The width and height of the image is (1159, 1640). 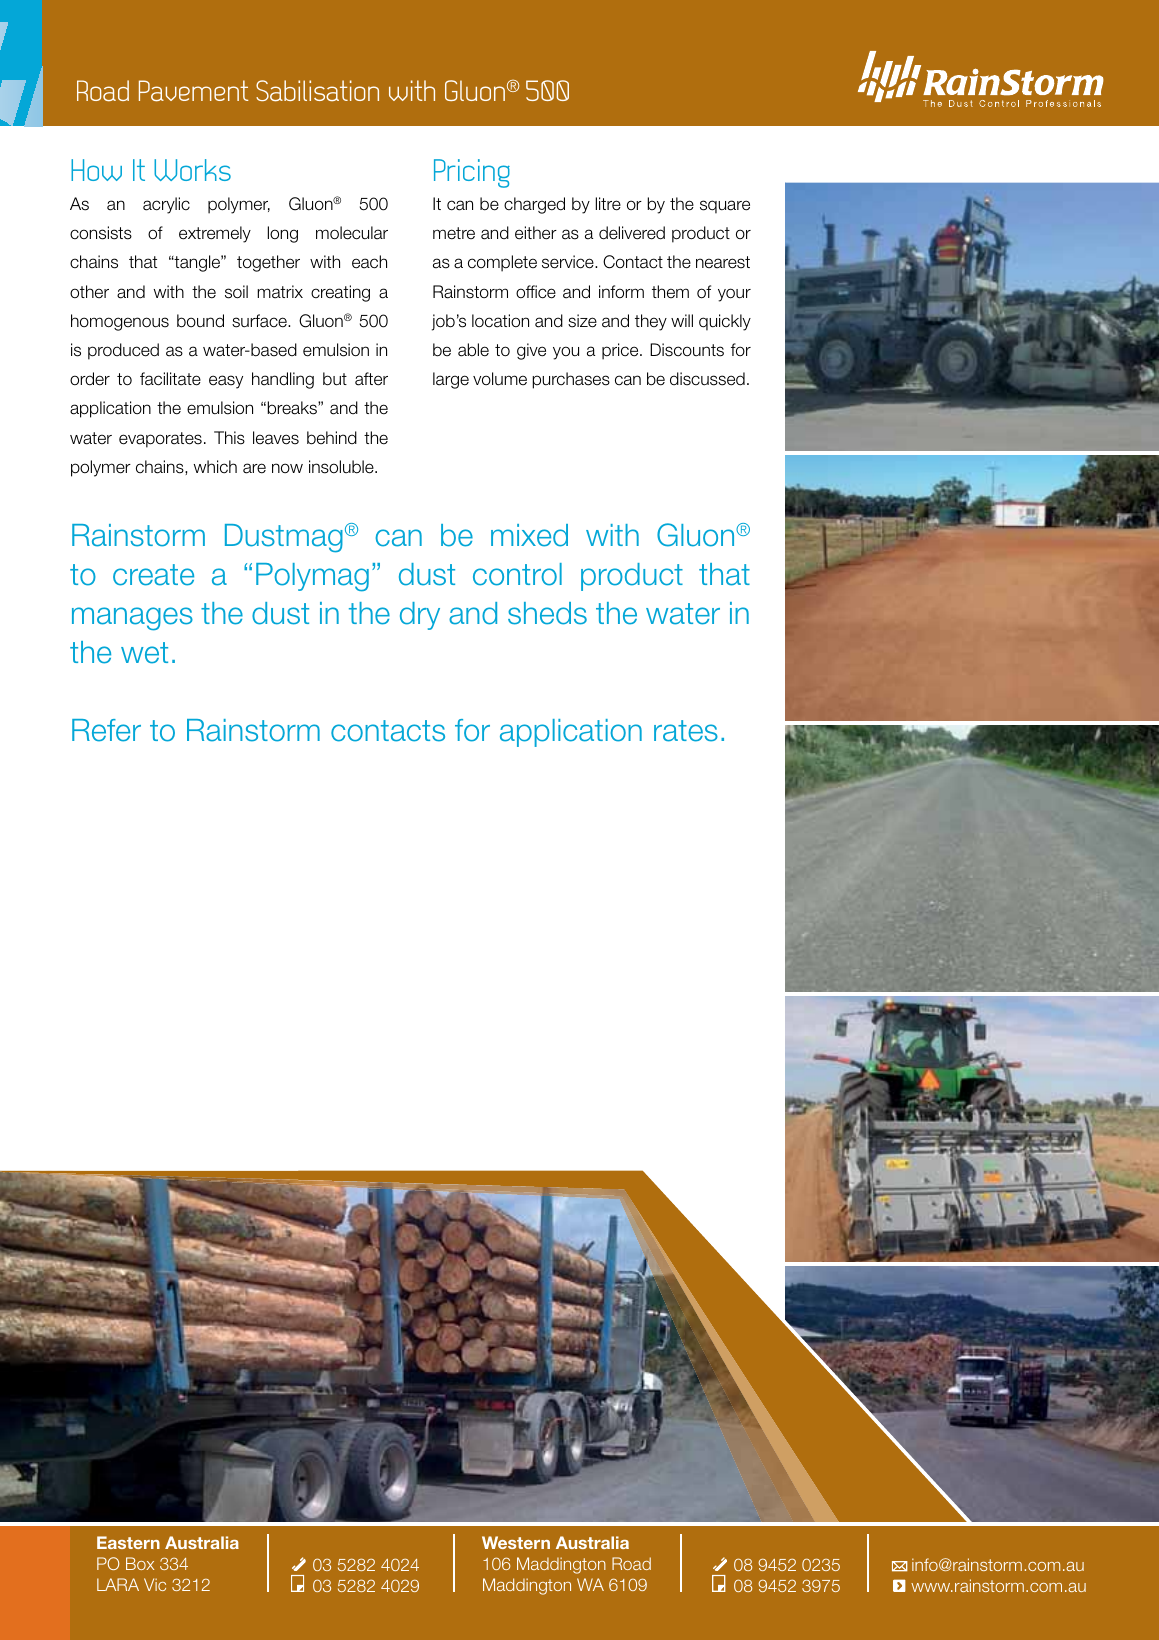 What do you see at coordinates (516, 1542) in the image?
I see `Western` at bounding box center [516, 1542].
